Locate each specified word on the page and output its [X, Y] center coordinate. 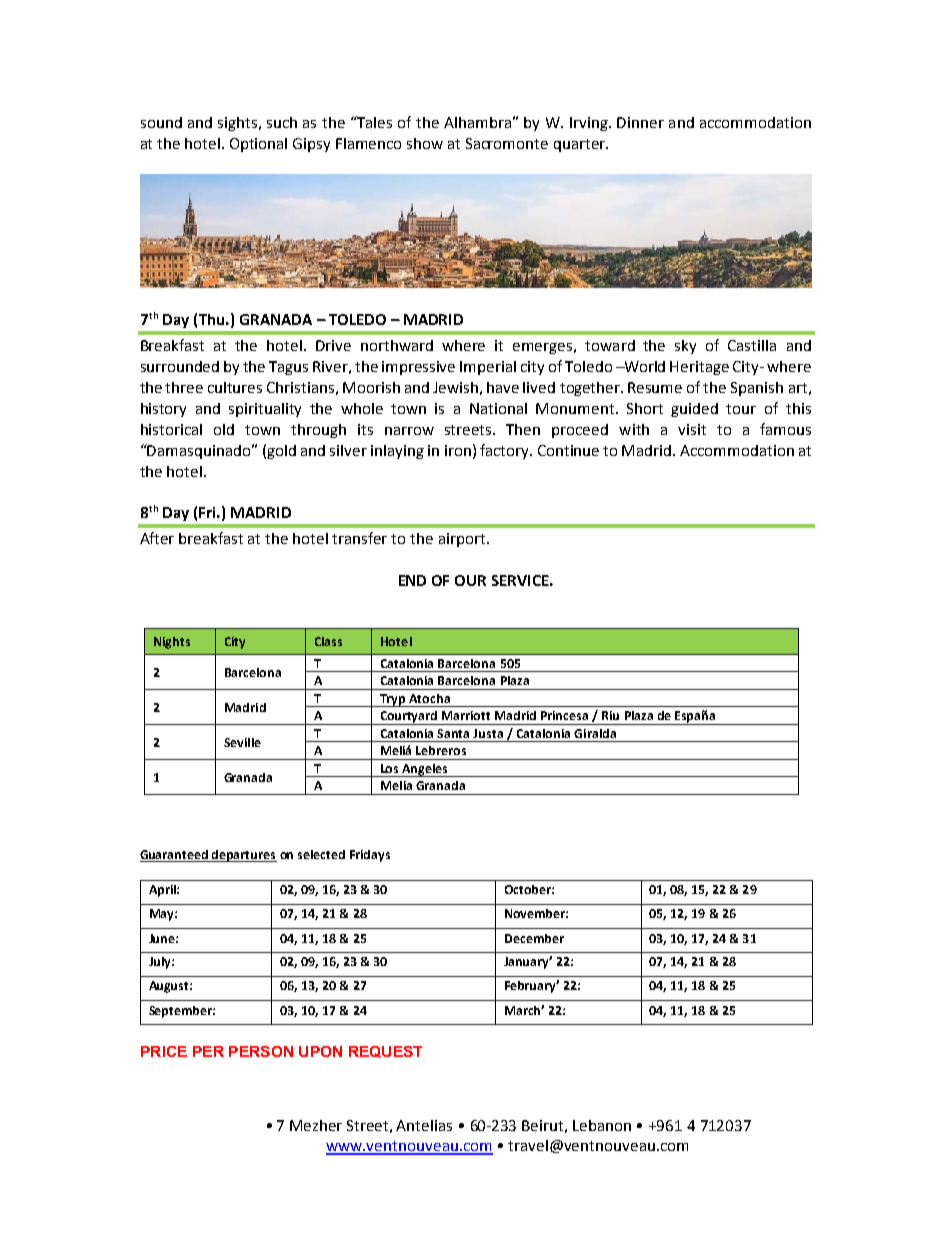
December [534, 938]
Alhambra [477, 122]
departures [243, 856]
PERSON [261, 1051]
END [412, 580]
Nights [172, 643]
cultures [235, 387]
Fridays [370, 856]
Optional [258, 145]
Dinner [640, 122]
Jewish [455, 387]
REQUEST [385, 1052]
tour [741, 409]
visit [692, 429]
